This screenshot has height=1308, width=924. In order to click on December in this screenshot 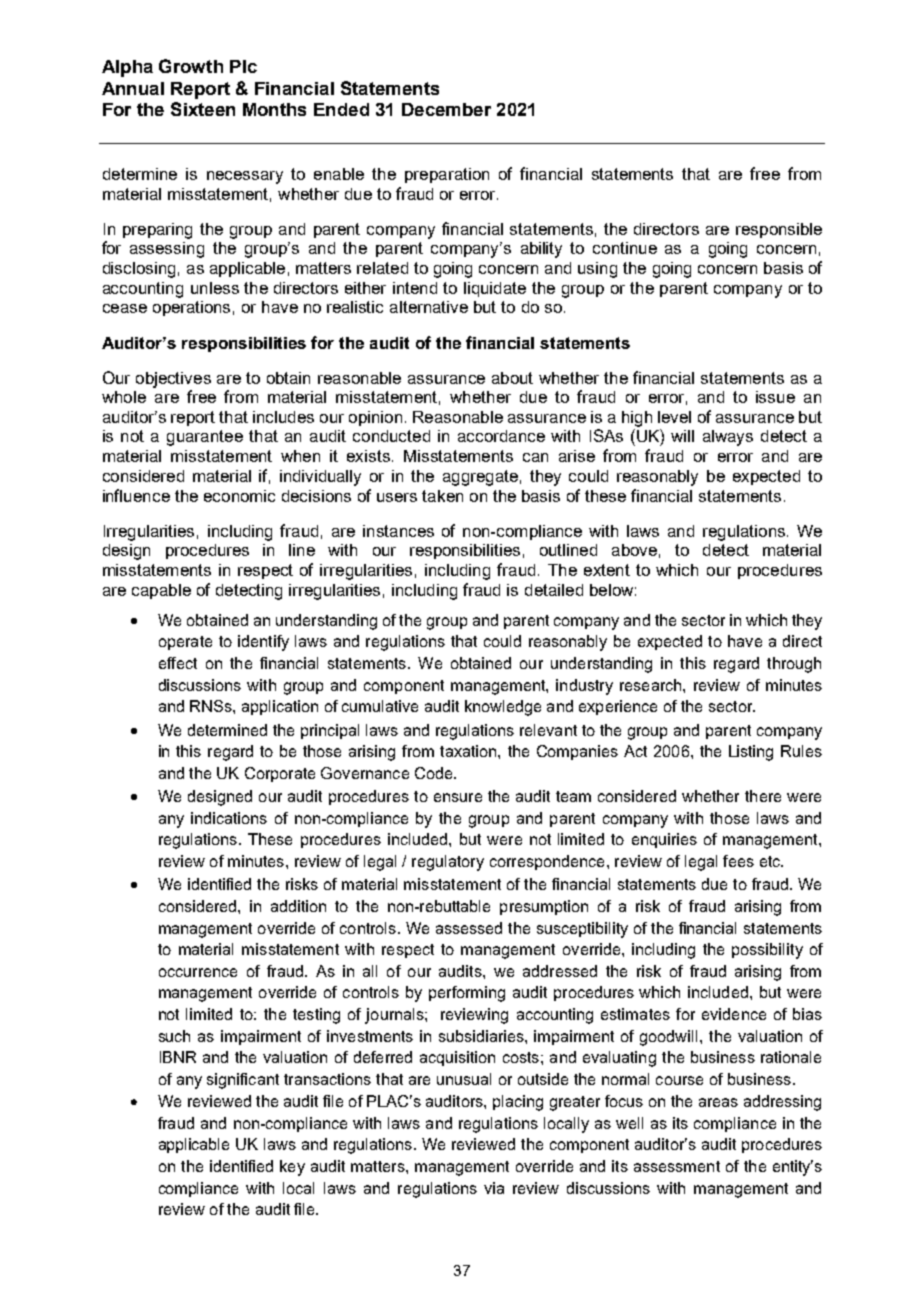, I will do `click(446, 109)`.
